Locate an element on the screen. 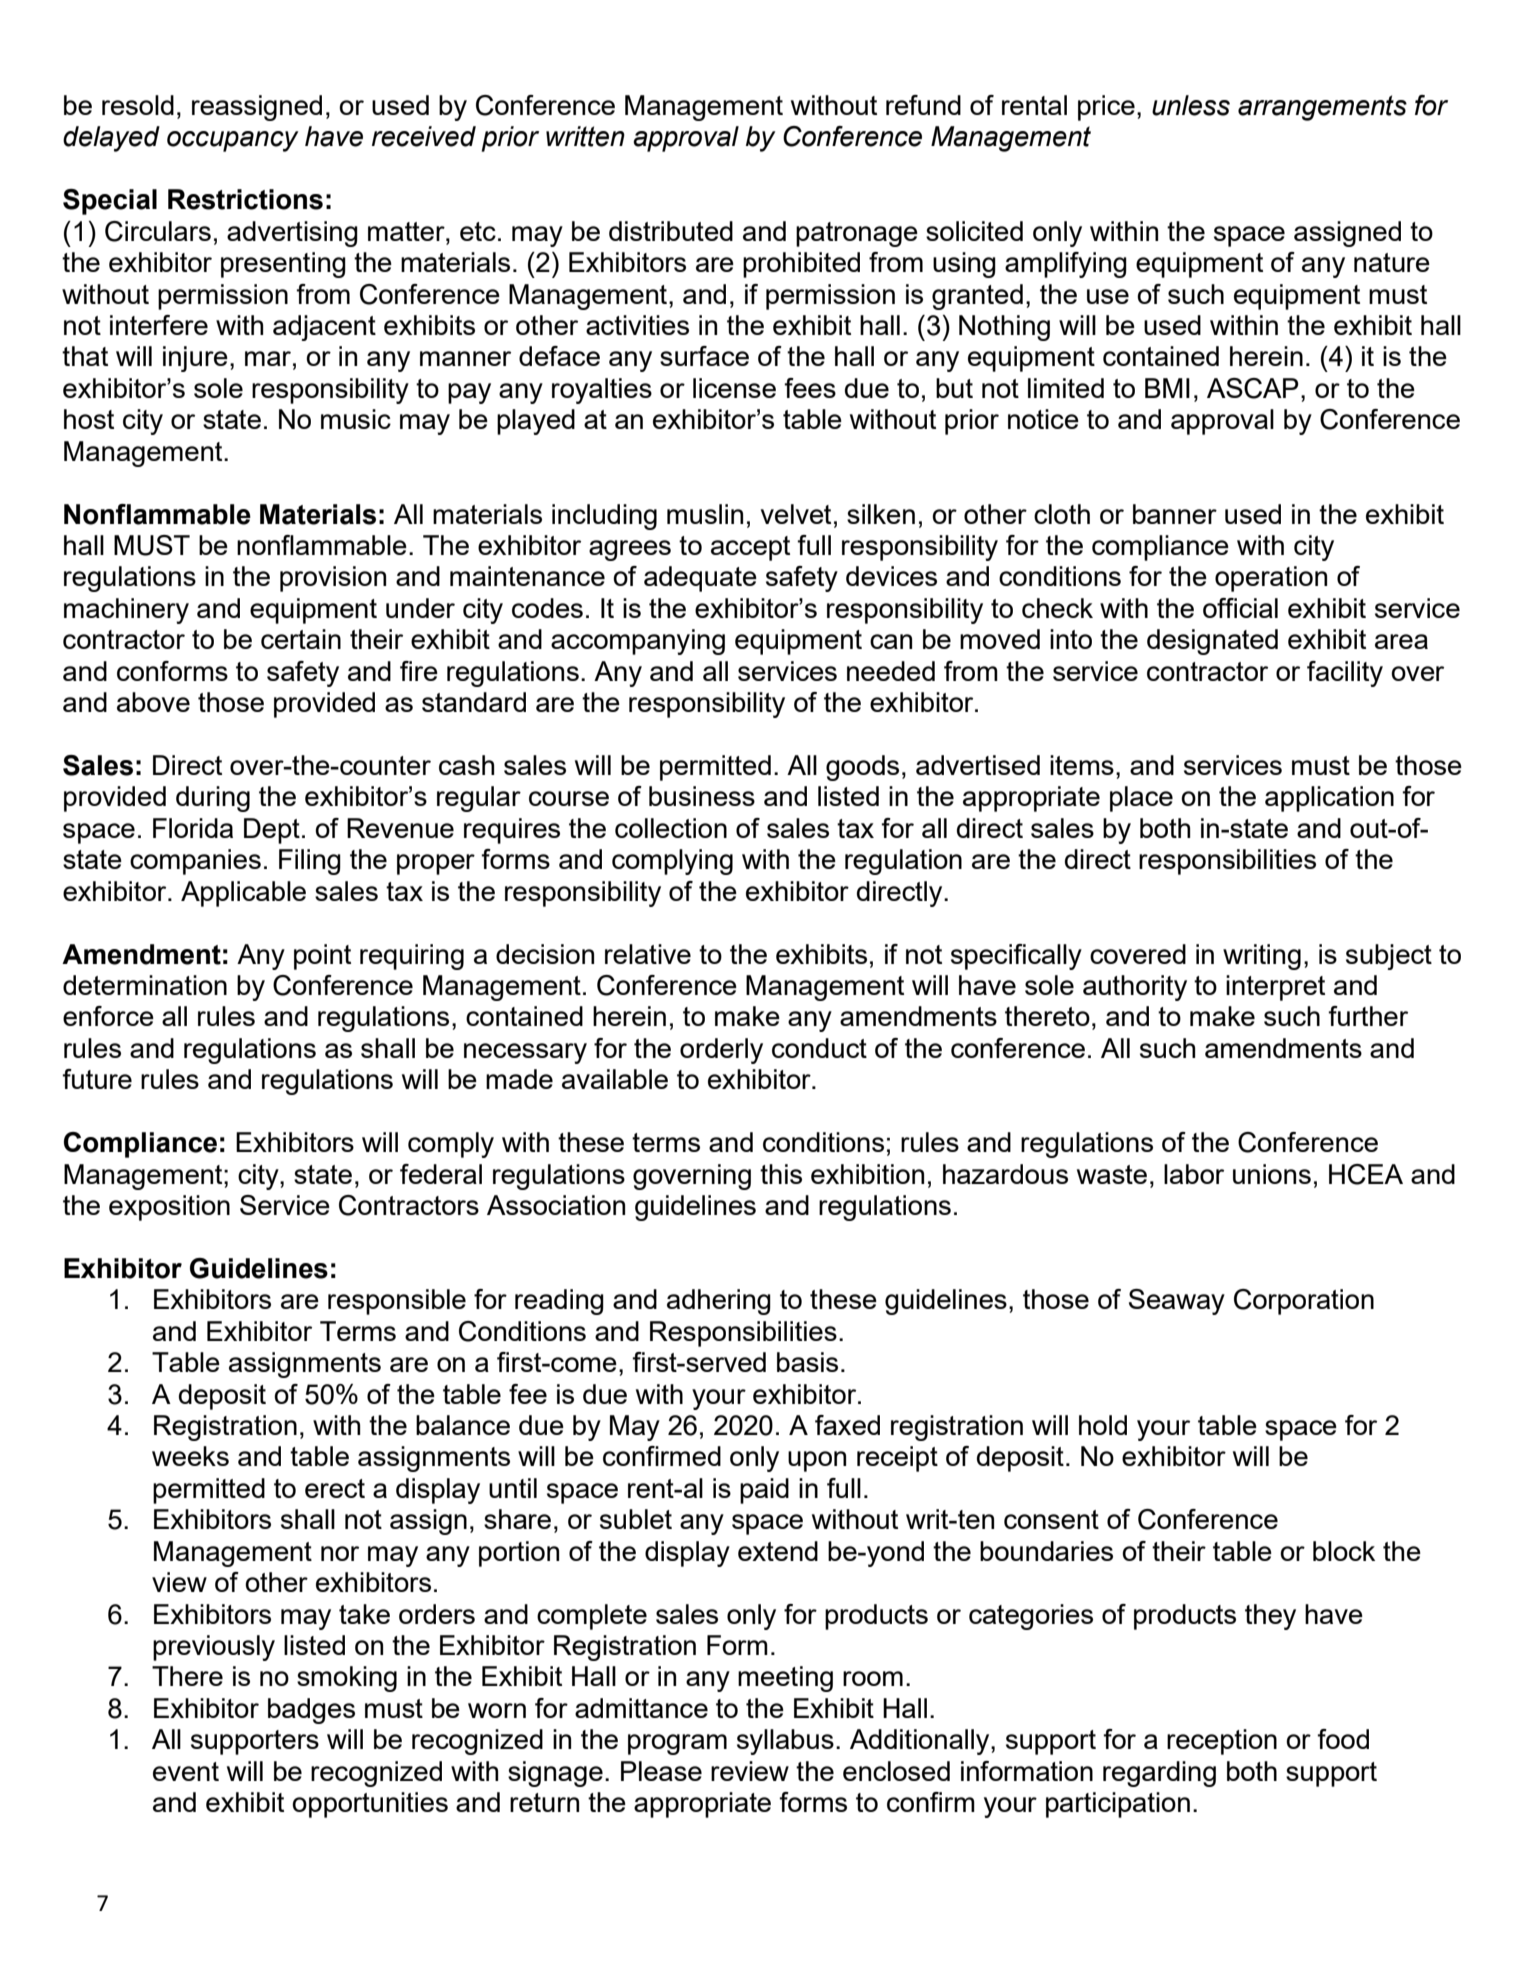 This screenshot has height=1968, width=1521. relative is located at coordinates (648, 954).
